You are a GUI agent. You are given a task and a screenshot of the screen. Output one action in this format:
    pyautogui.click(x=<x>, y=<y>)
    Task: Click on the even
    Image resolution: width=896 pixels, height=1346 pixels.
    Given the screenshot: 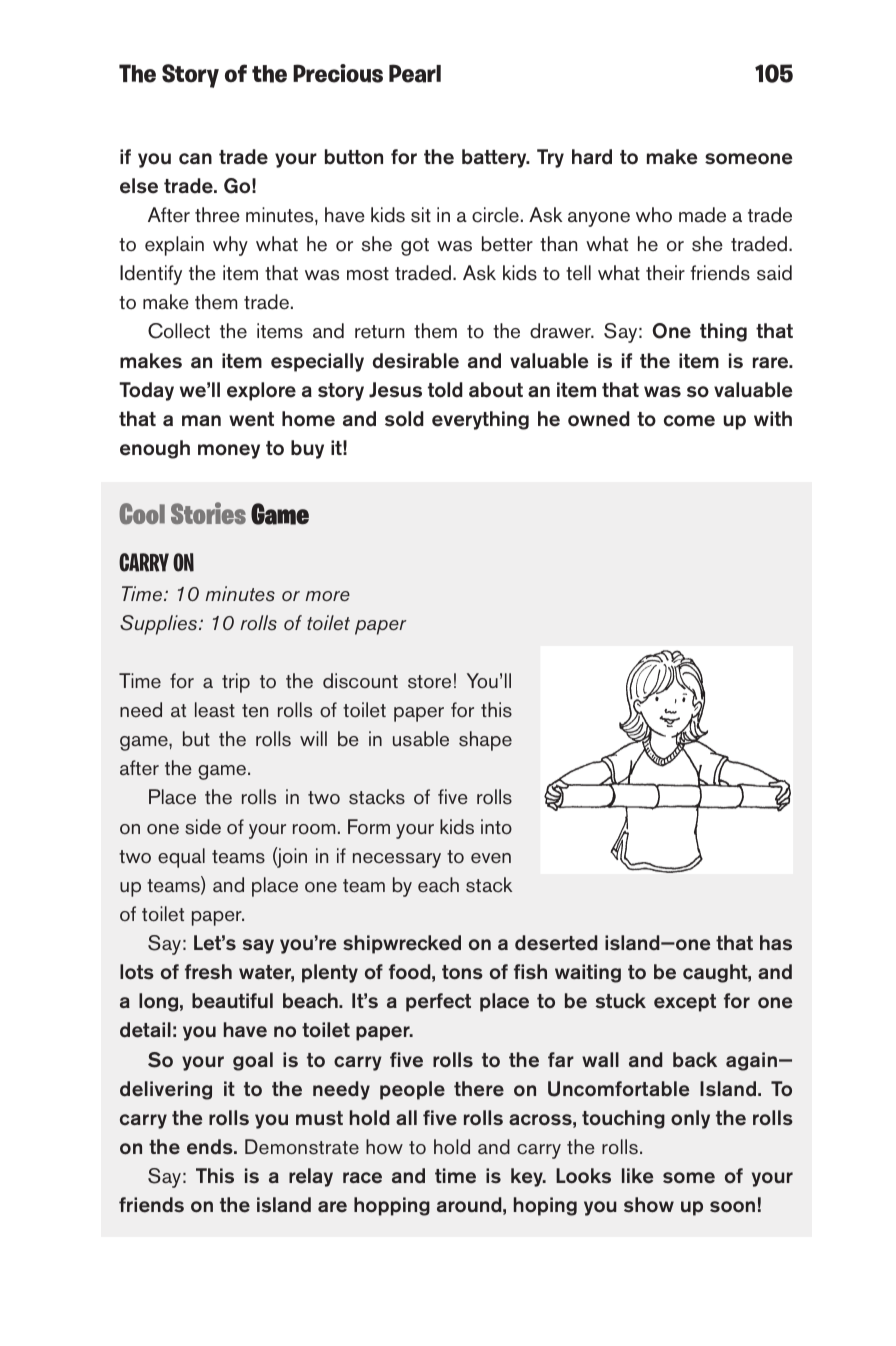 What is the action you would take?
    pyautogui.click(x=491, y=858)
